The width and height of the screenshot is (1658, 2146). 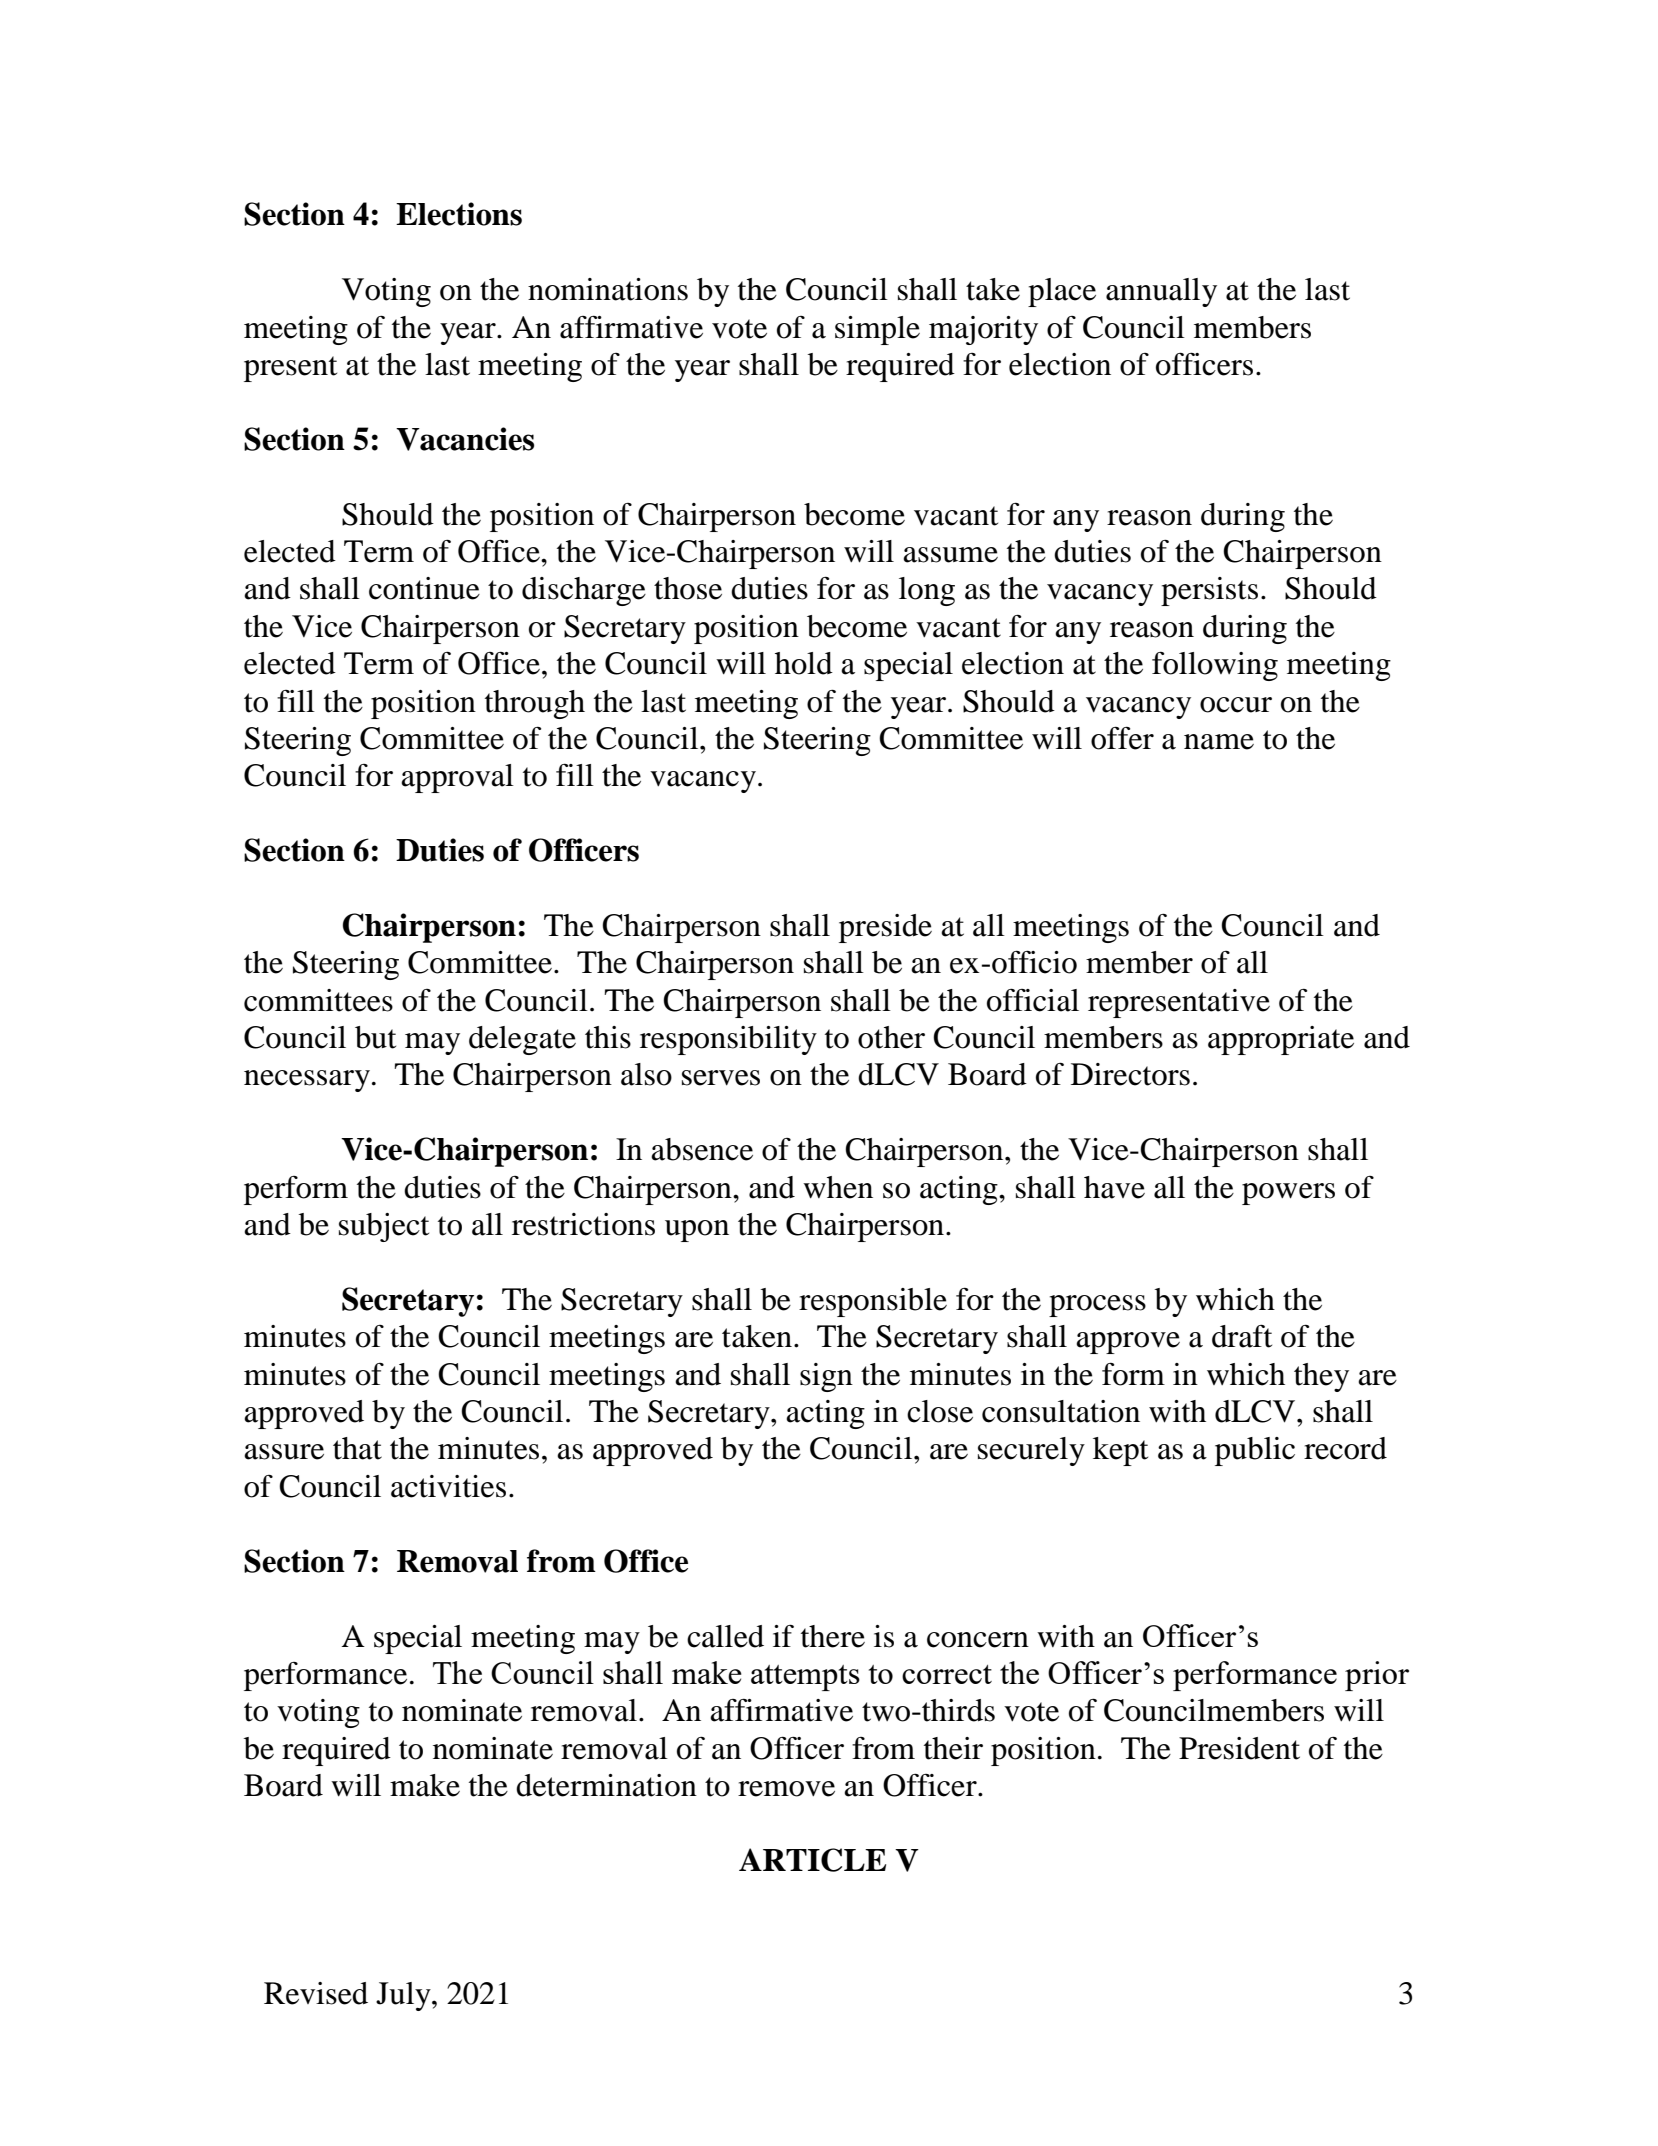 I want to click on prior, so click(x=1377, y=1676).
